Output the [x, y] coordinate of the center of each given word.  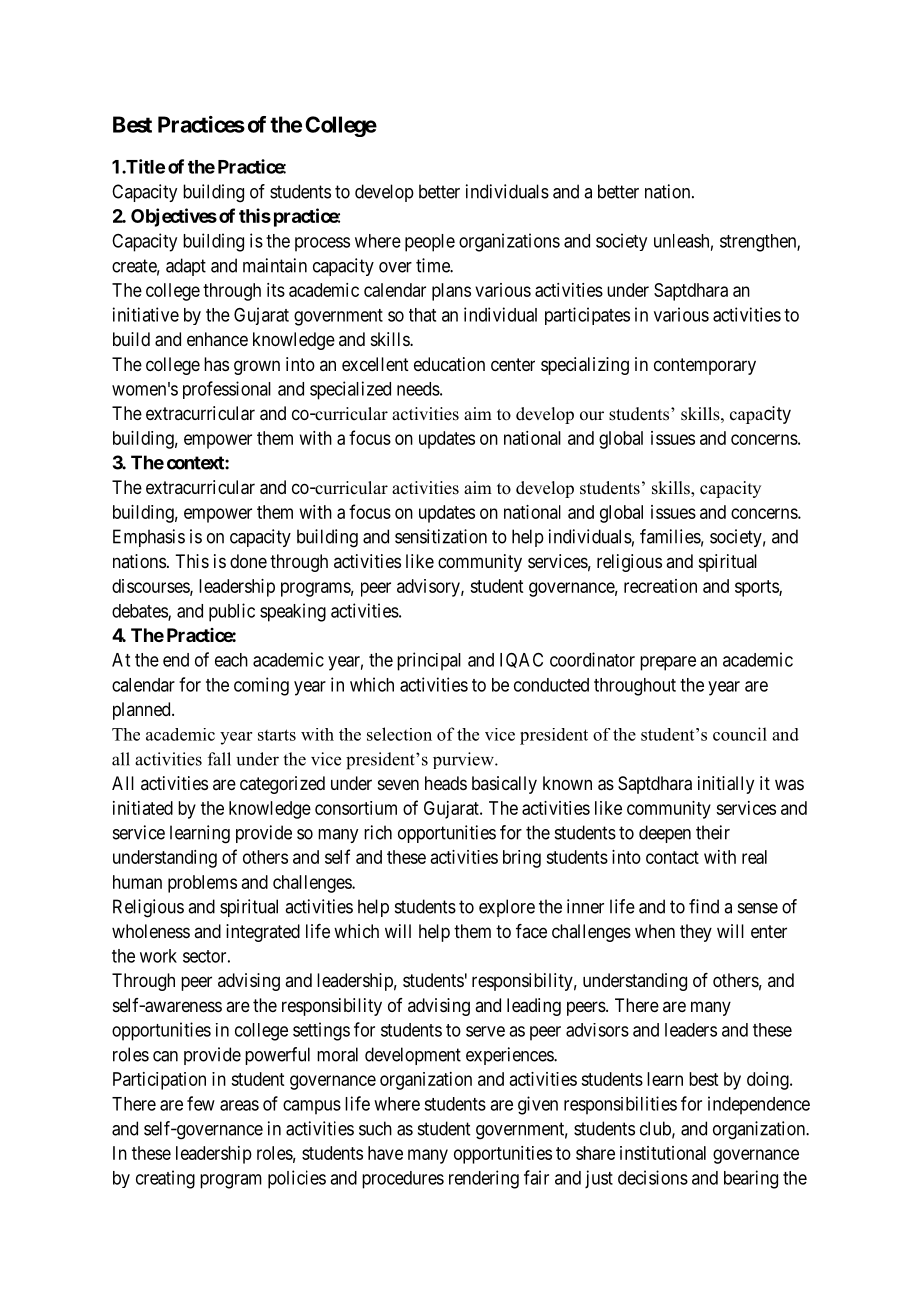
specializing [585, 366]
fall [219, 759]
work [158, 956]
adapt [186, 267]
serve [485, 1031]
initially [726, 785]
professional [227, 390]
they [696, 933]
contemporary [705, 366]
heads [446, 783]
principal [429, 661]
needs [418, 389]
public [232, 612]
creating [165, 1179]
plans [451, 292]
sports [757, 588]
